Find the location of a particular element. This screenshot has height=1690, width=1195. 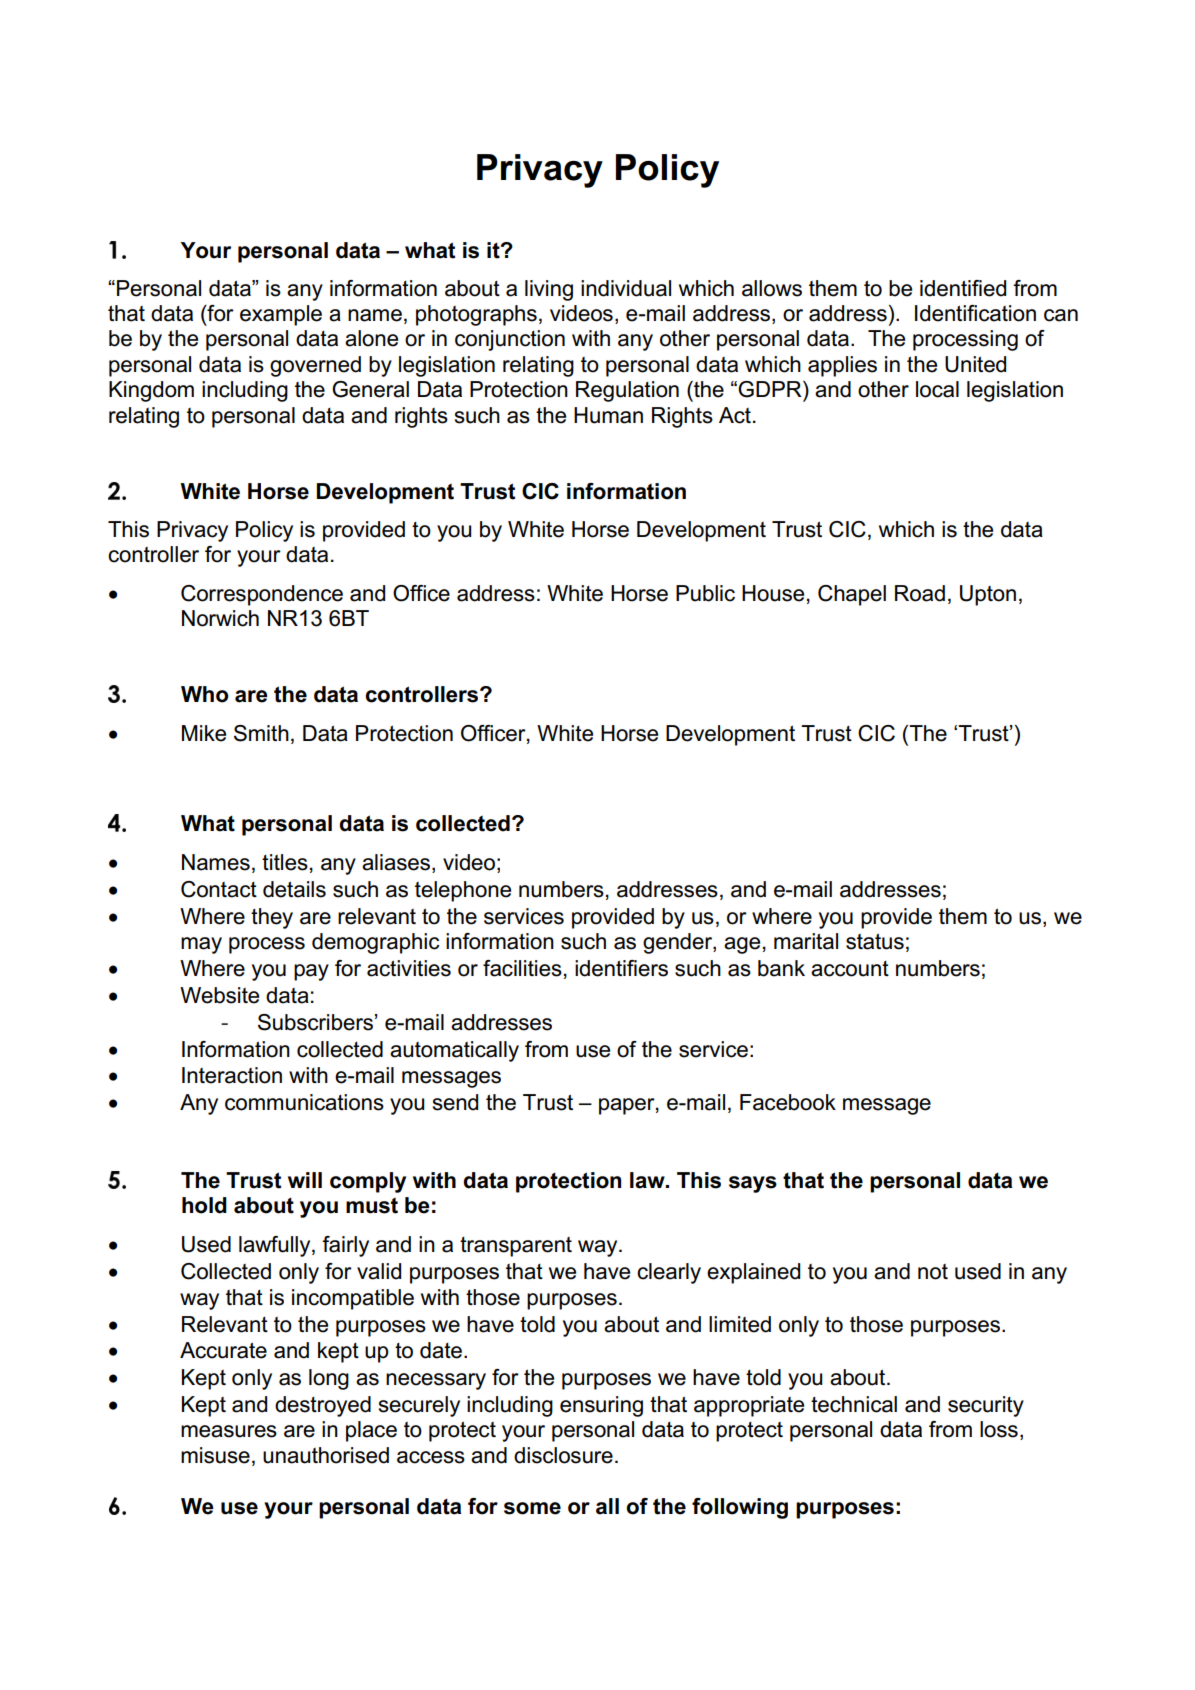

says is located at coordinates (753, 1184).
